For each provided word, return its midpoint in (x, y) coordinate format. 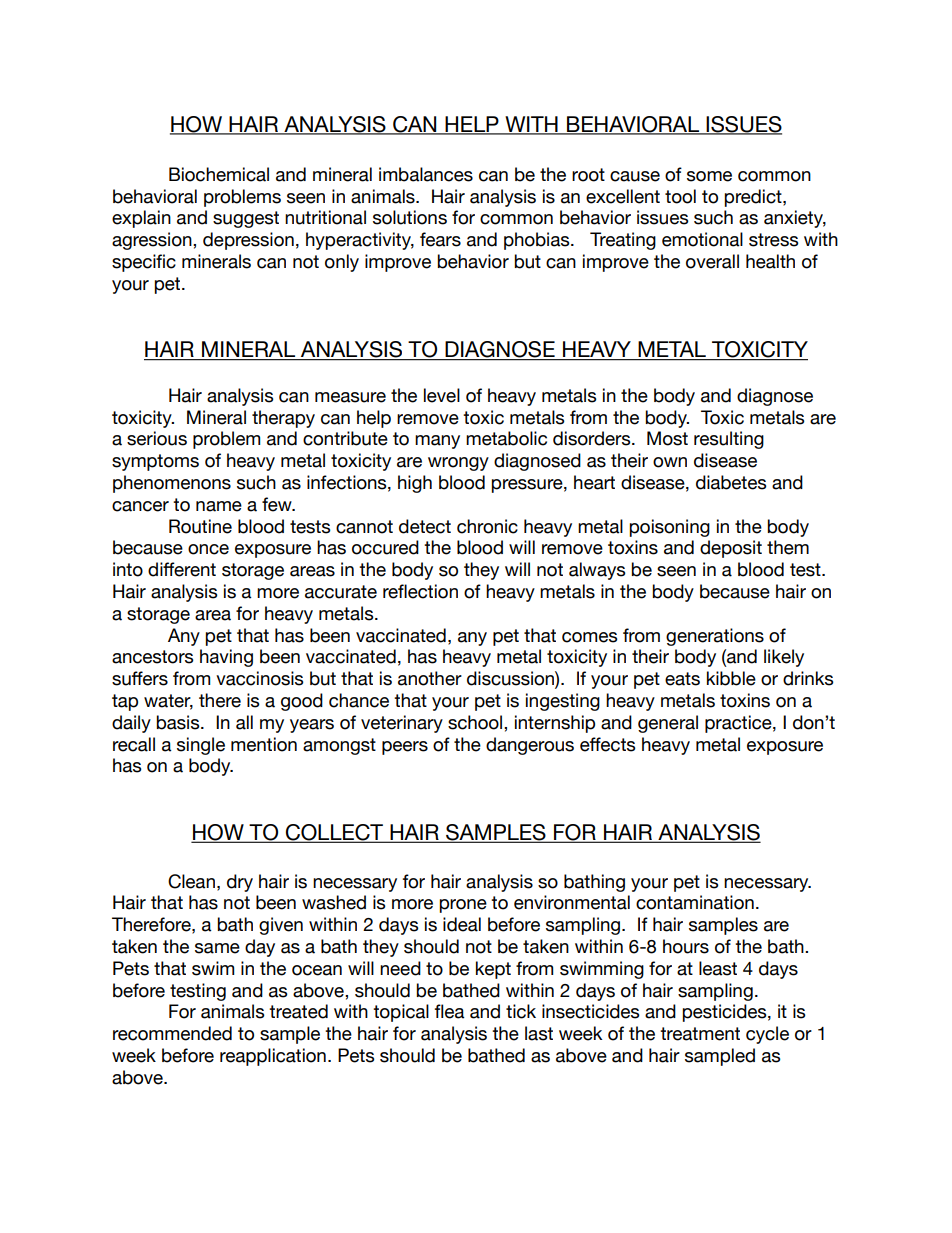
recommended (172, 1033)
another (430, 678)
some (709, 176)
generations (715, 637)
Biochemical (219, 174)
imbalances (426, 174)
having (226, 658)
